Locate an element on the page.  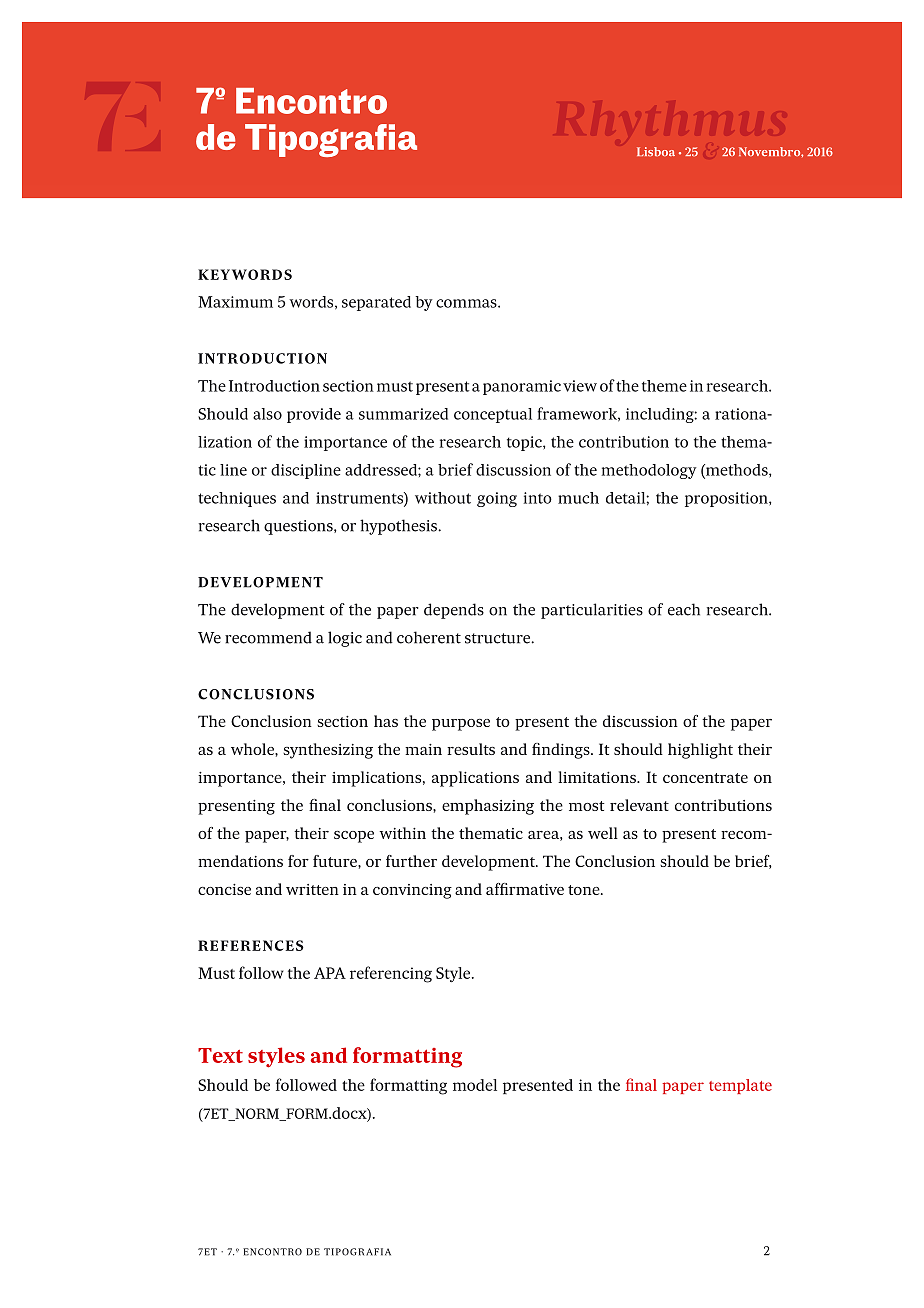
also is located at coordinates (267, 414).
